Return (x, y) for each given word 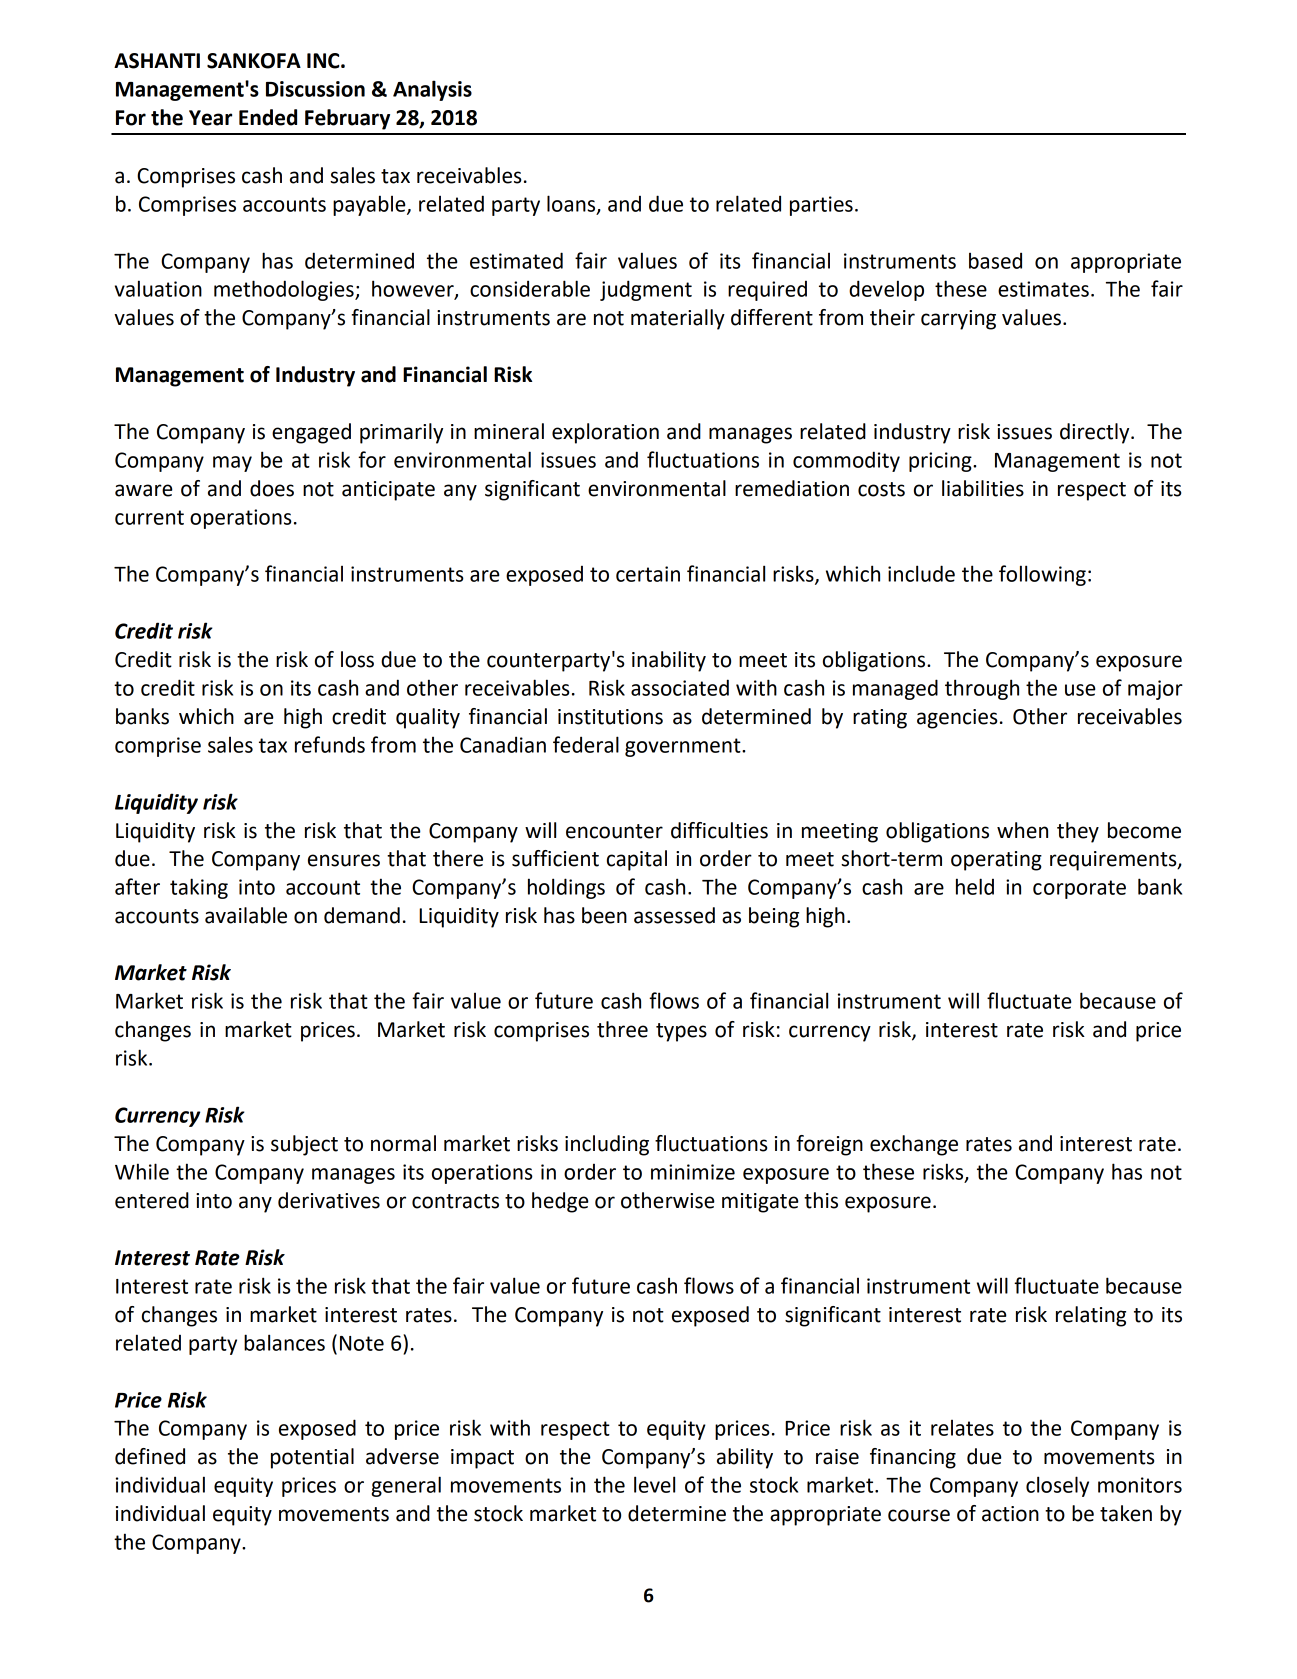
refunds (330, 744)
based (995, 260)
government (684, 747)
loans (572, 204)
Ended (268, 117)
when (1022, 830)
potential (312, 1458)
